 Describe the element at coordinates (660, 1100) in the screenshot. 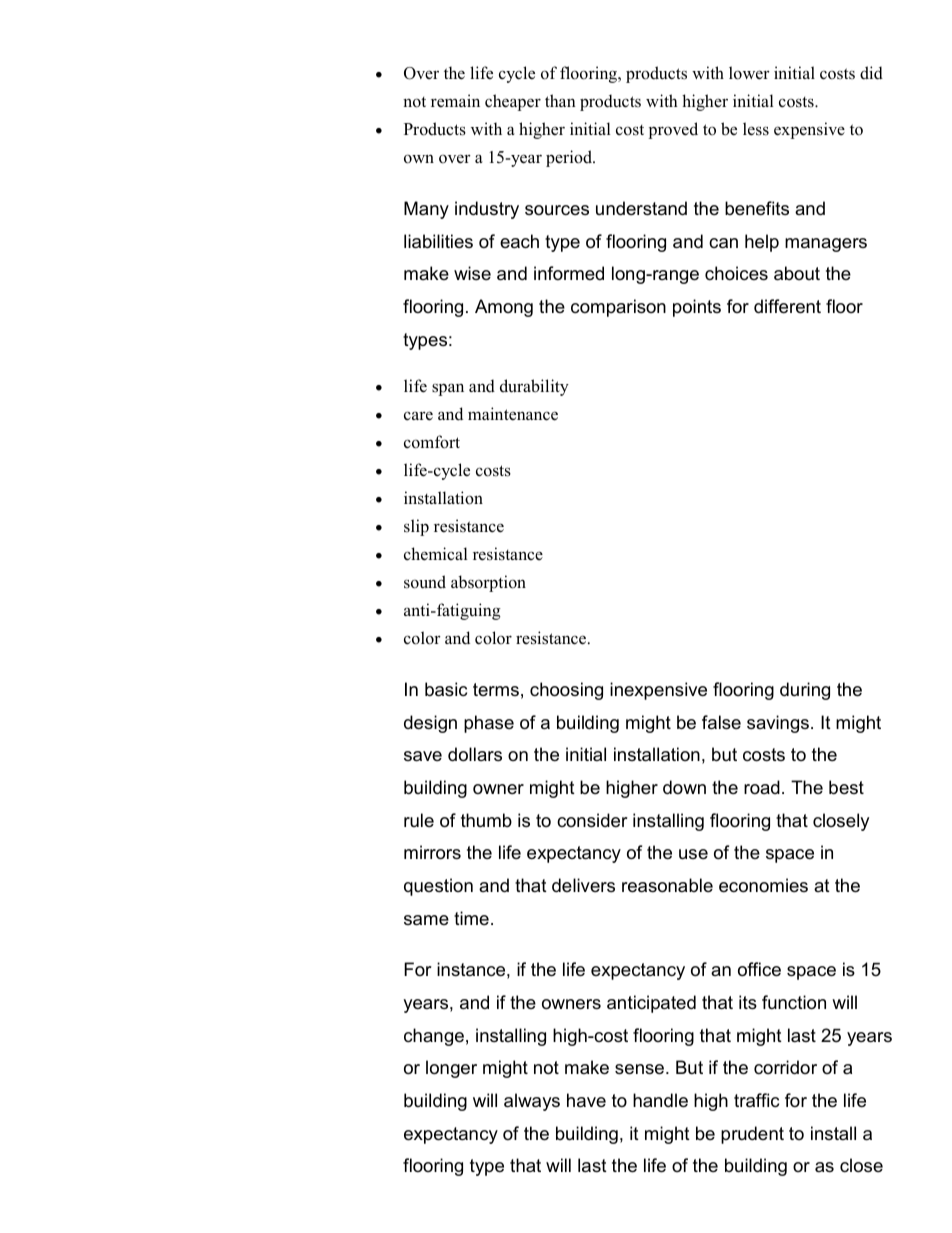

I see `handle` at that location.
